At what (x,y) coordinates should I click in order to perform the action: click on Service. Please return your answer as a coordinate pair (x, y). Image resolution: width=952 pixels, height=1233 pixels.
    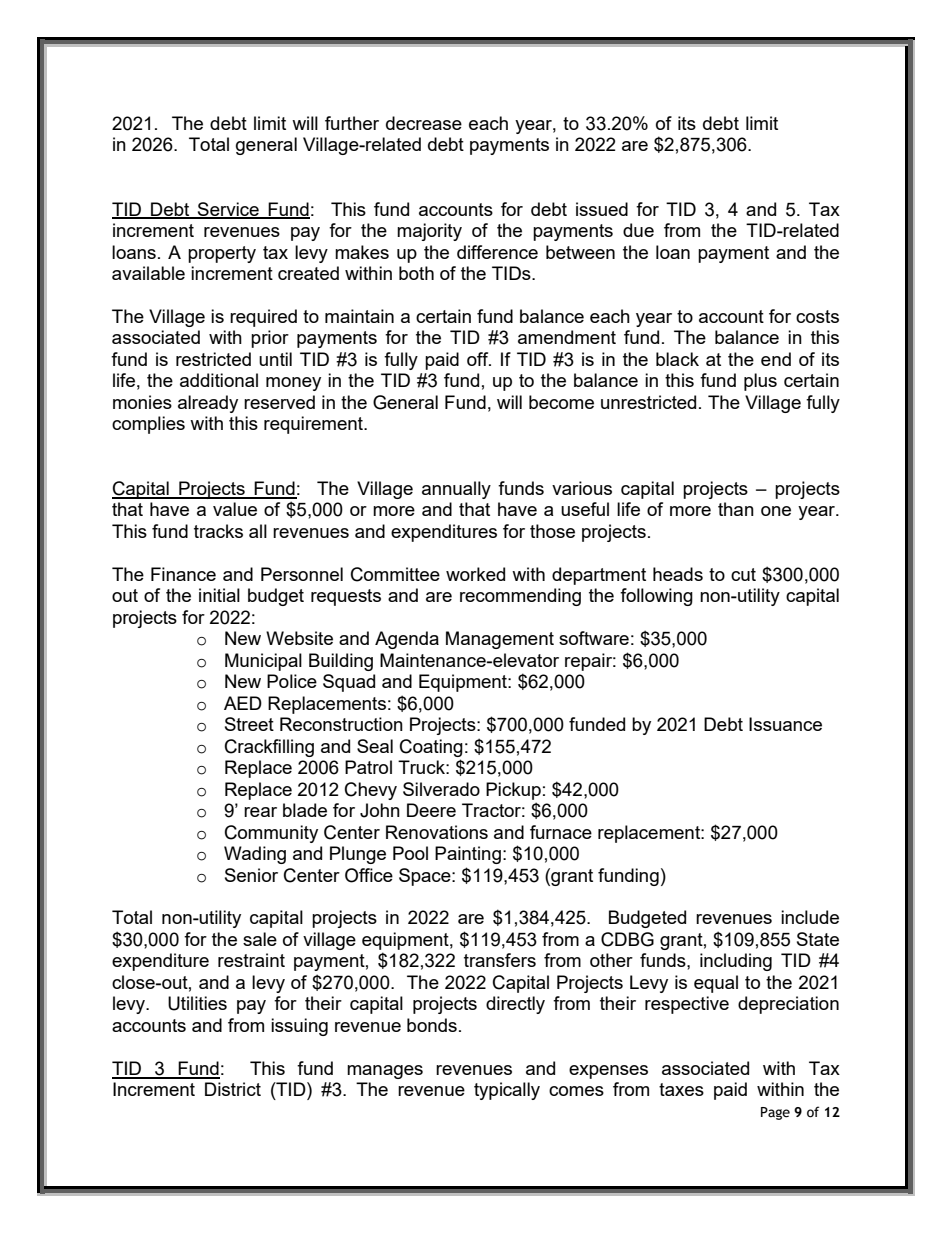
    Looking at the image, I should click on (228, 210).
